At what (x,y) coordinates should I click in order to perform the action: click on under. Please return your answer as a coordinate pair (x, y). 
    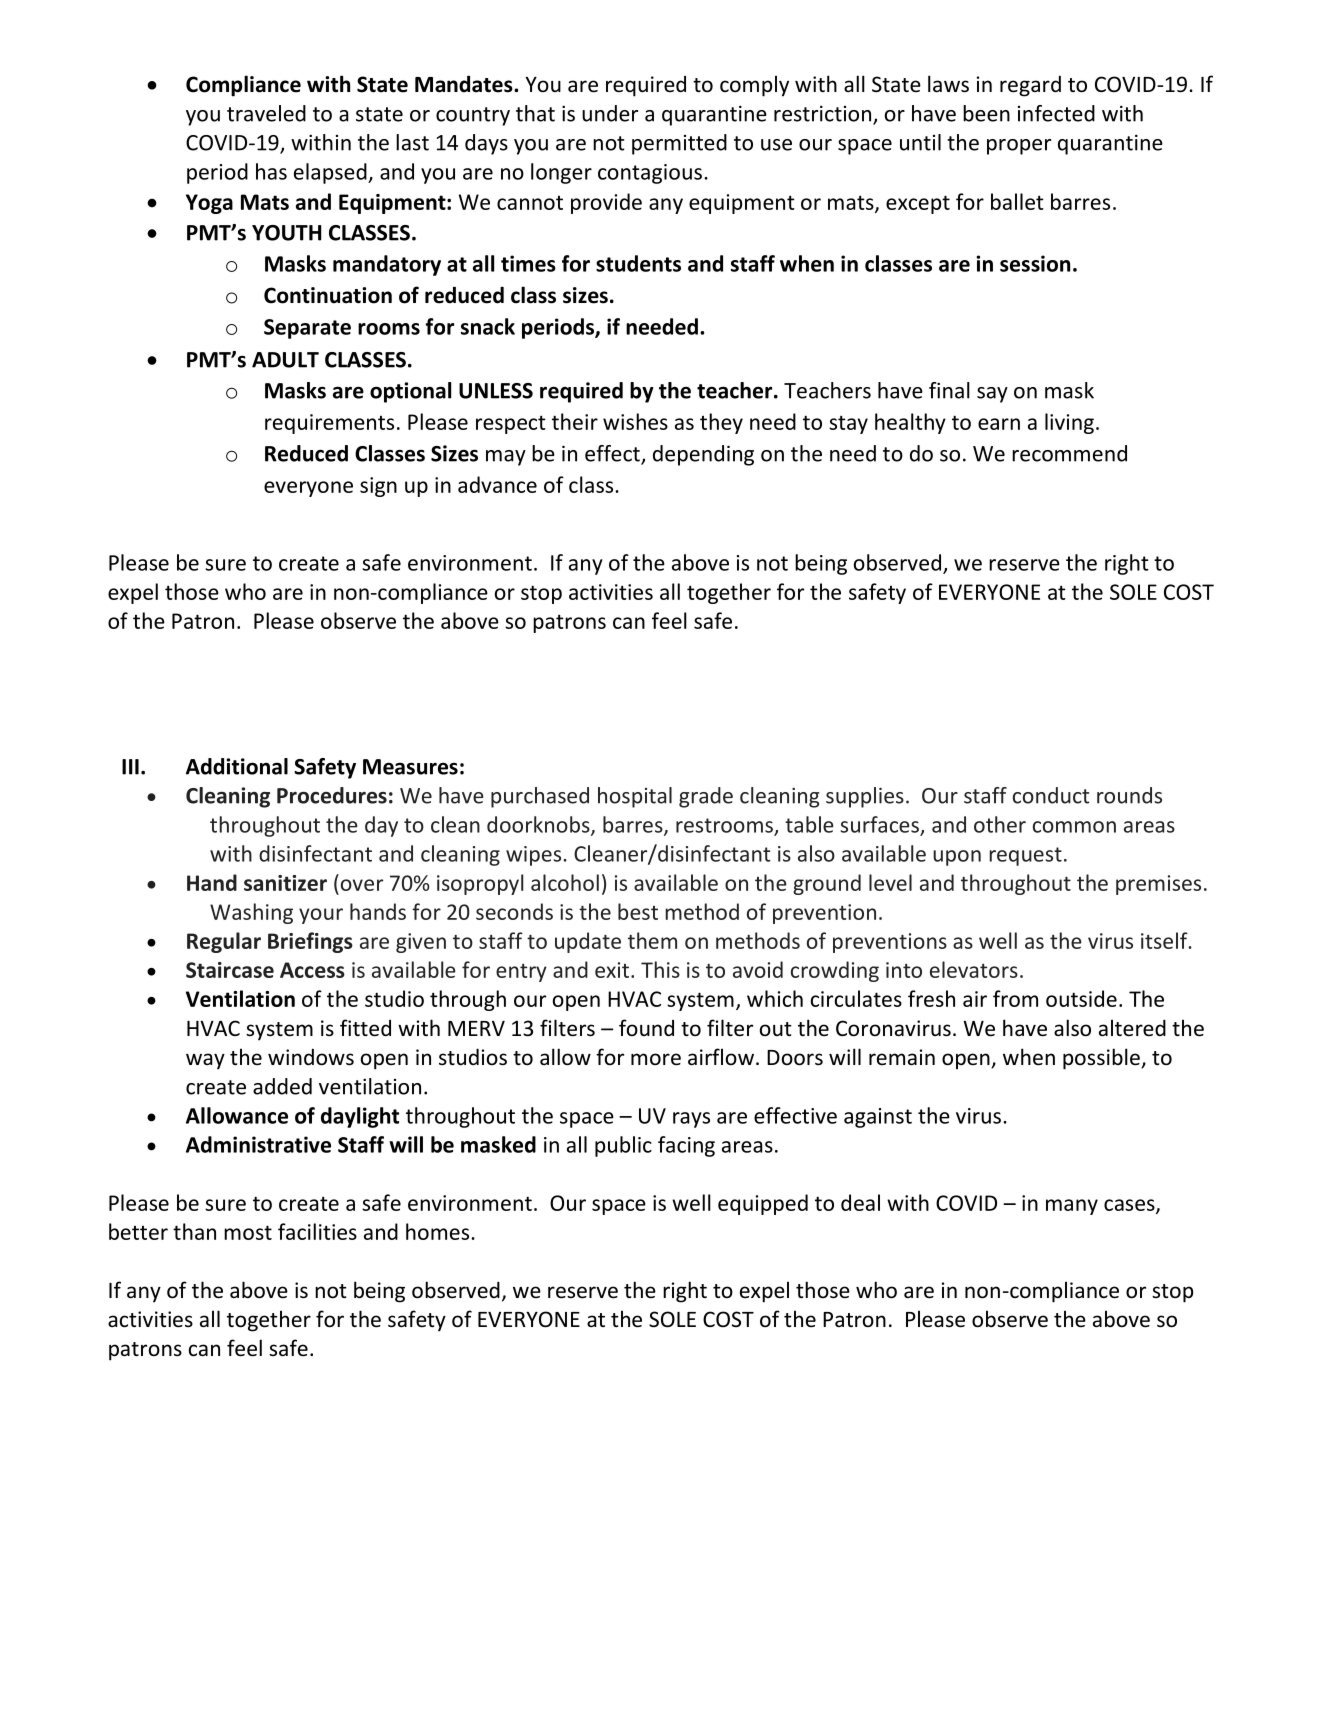
    Looking at the image, I should click on (610, 113).
